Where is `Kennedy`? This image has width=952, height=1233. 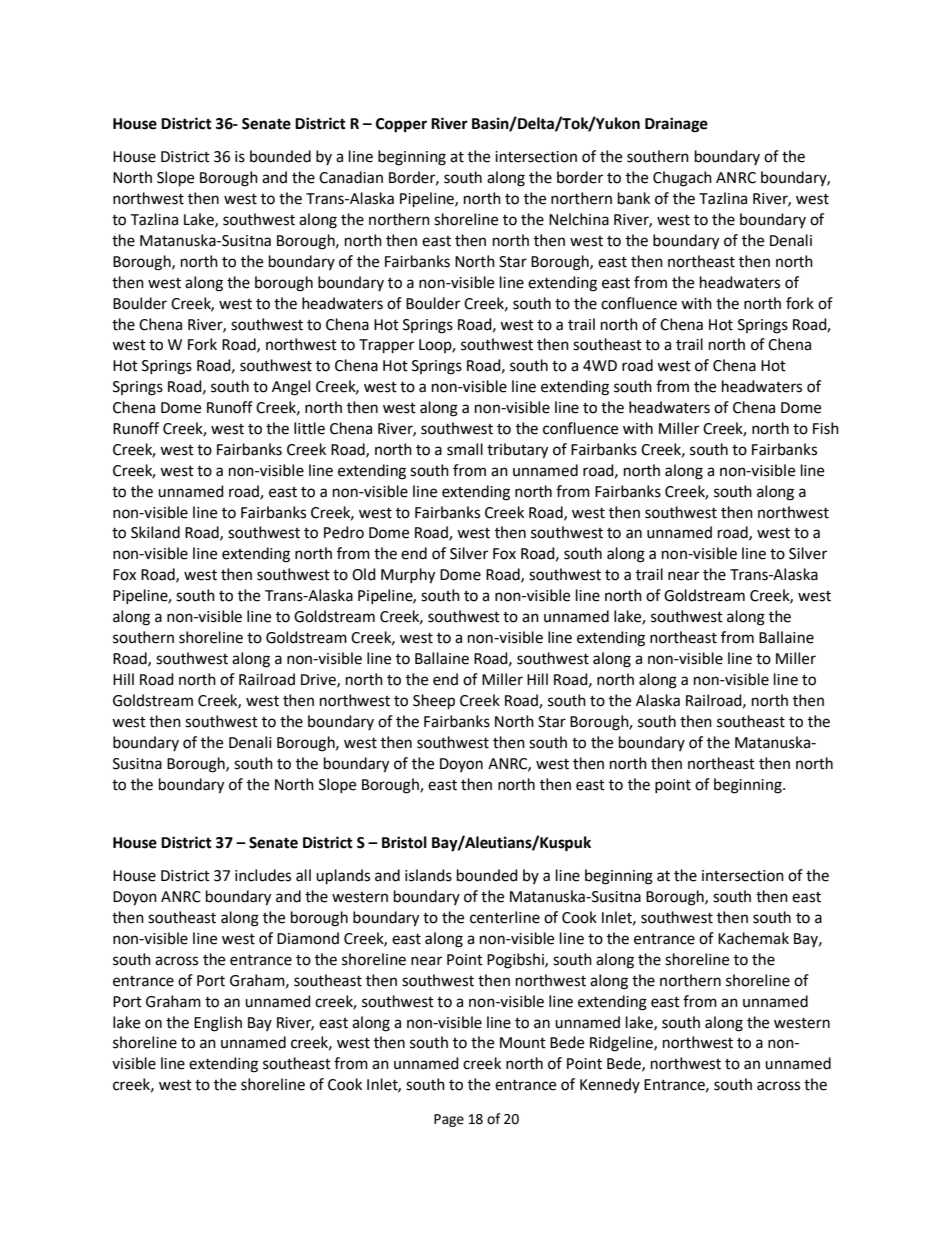 Kennedy is located at coordinates (610, 1085).
